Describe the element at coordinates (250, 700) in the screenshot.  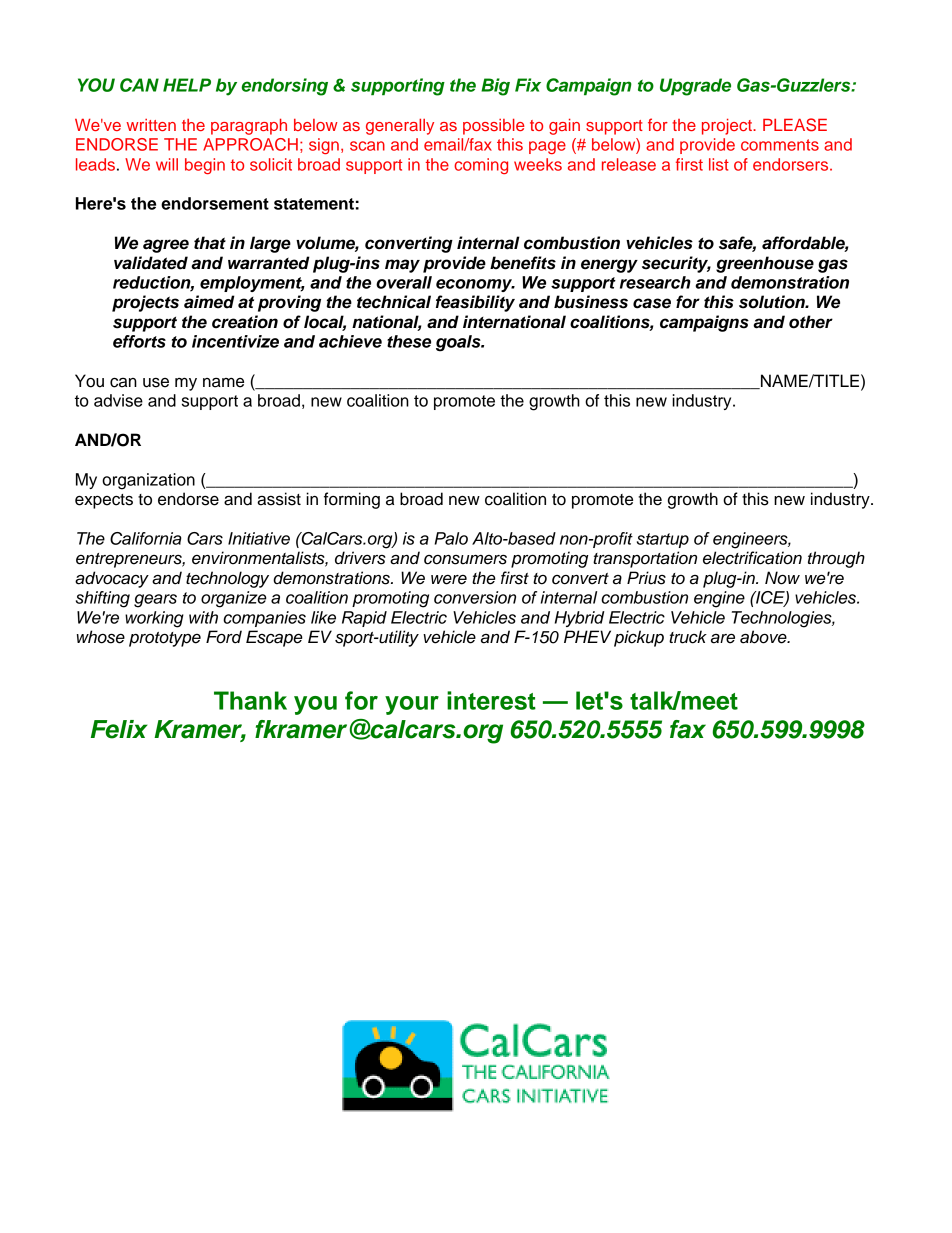
I see `Thank` at that location.
